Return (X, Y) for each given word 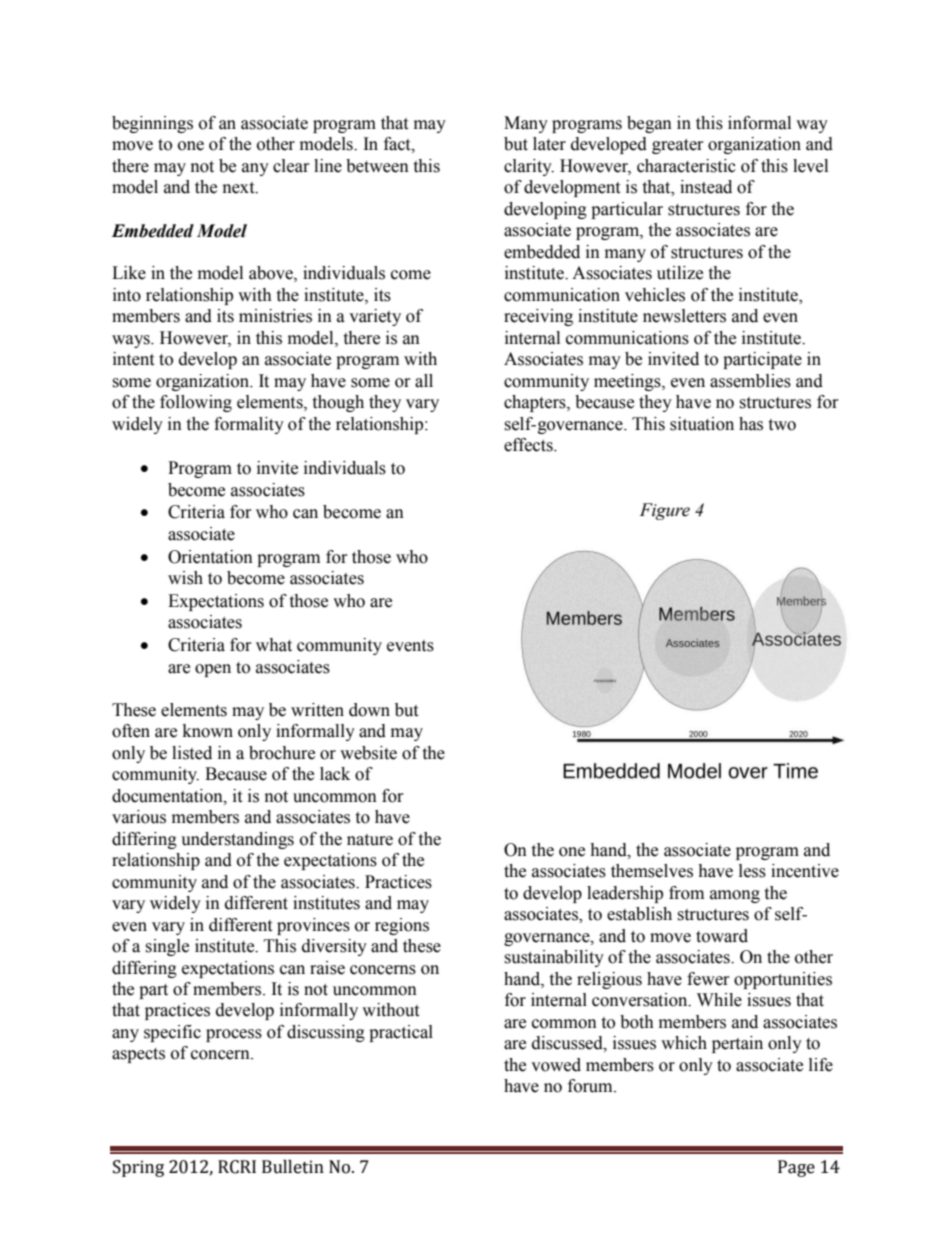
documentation (168, 796)
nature (370, 840)
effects (529, 445)
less (752, 871)
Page (796, 1168)
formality (249, 425)
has (751, 424)
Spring (138, 1168)
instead (706, 187)
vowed (556, 1065)
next (240, 188)
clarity (529, 167)
